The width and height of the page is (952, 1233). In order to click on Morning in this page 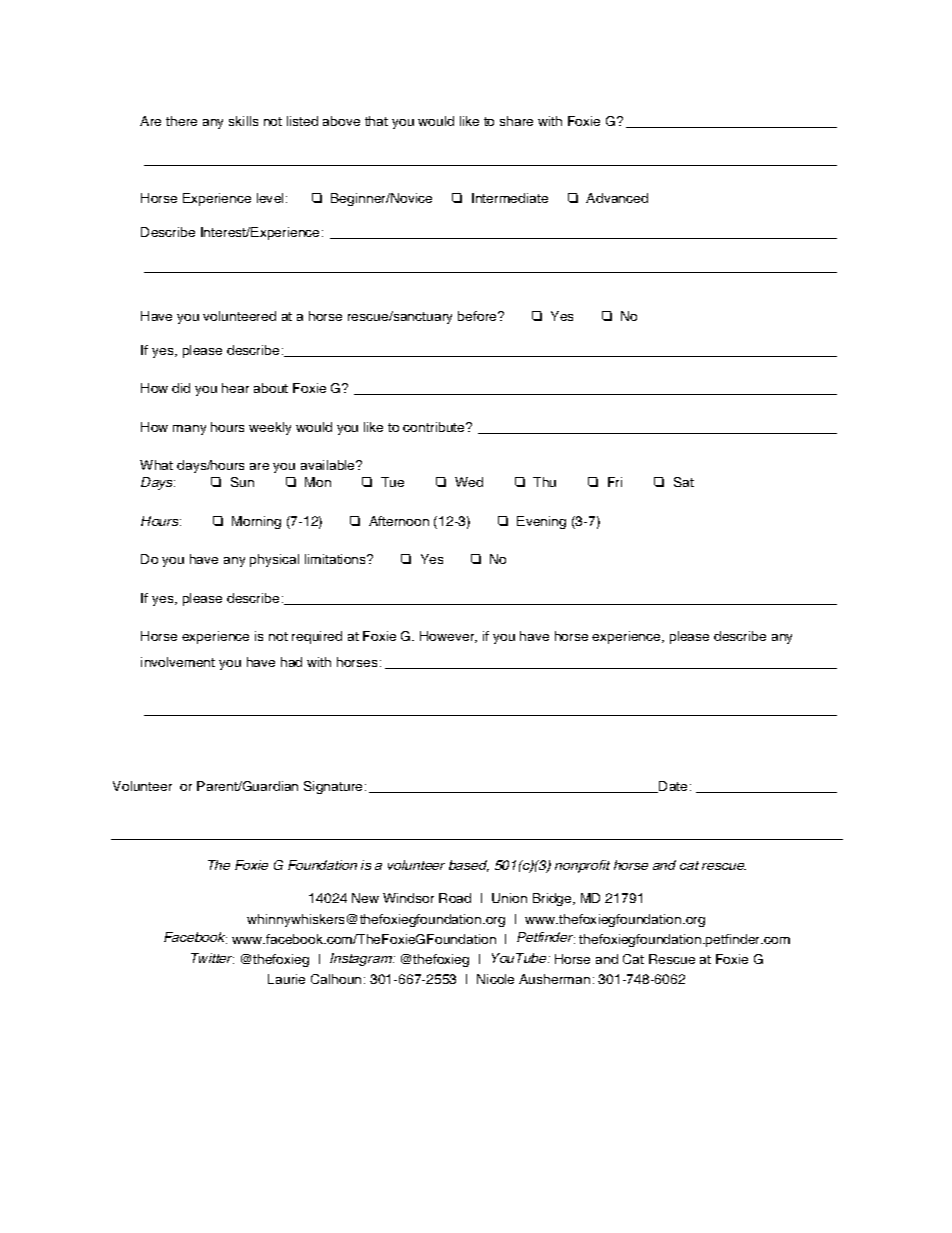, I will do `click(256, 522)`.
